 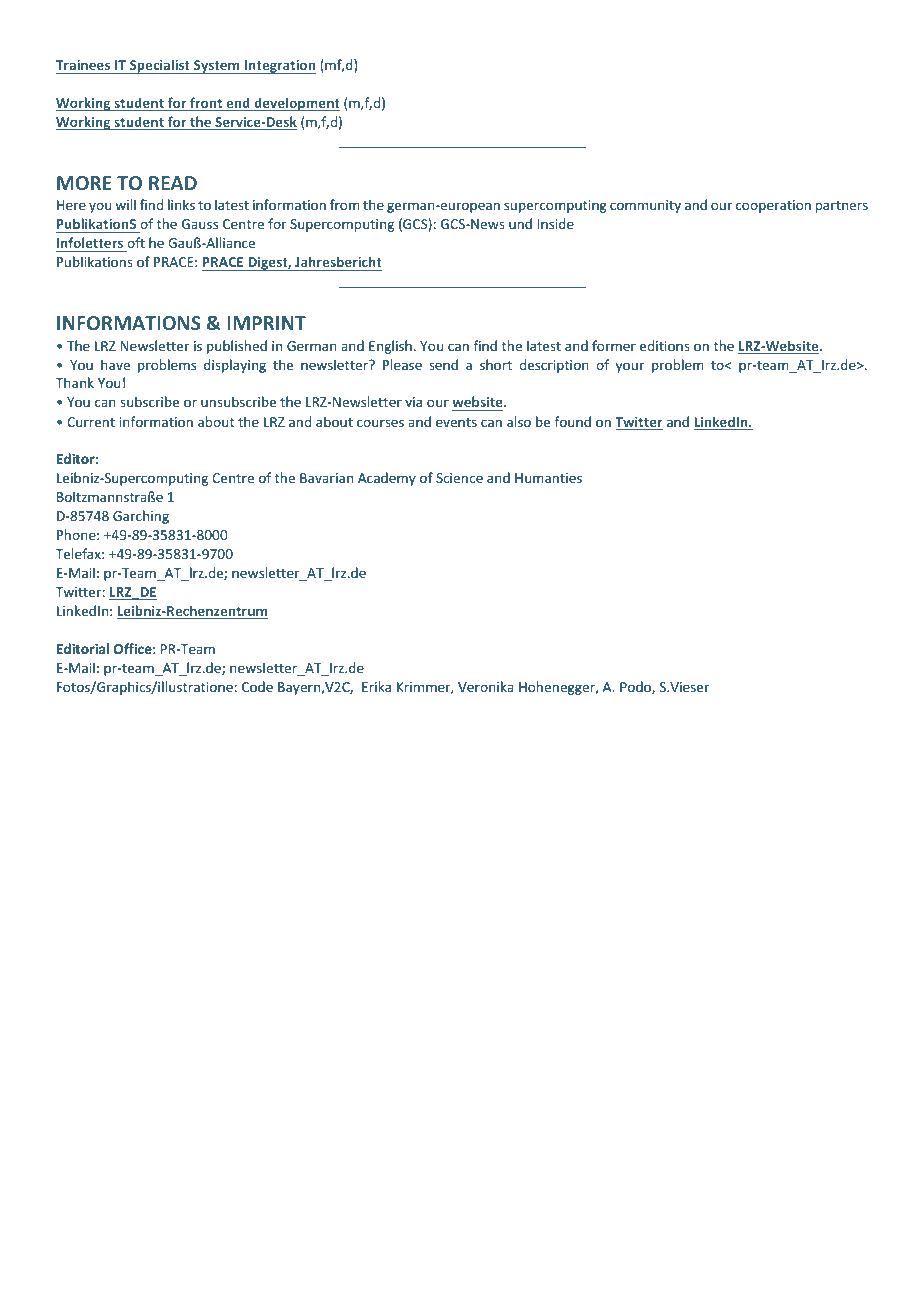 What do you see at coordinates (665, 345) in the document?
I see `editions` at bounding box center [665, 345].
